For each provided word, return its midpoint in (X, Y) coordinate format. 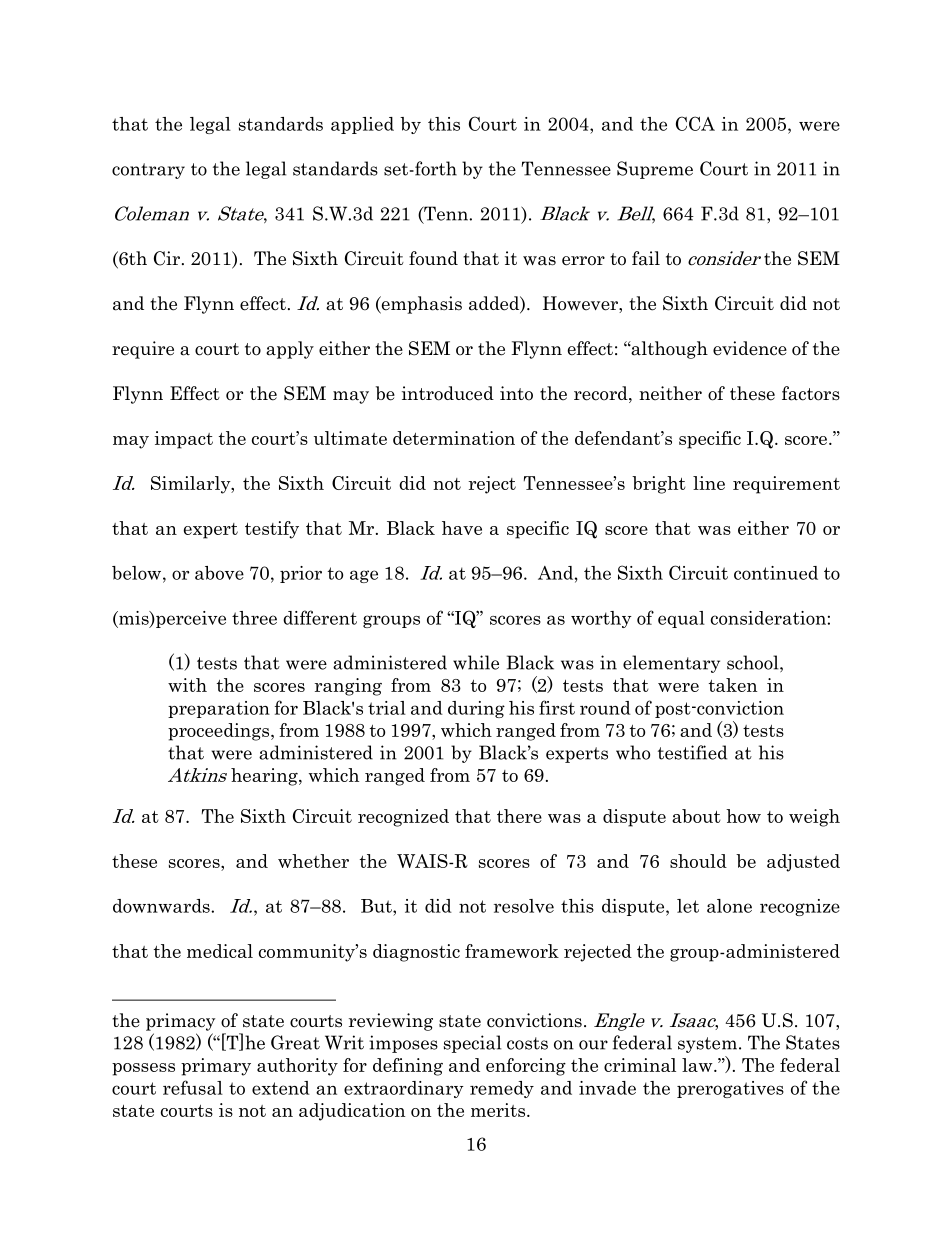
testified (692, 752)
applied (362, 125)
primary (216, 1067)
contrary (148, 171)
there (519, 816)
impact (183, 440)
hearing (265, 777)
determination (454, 438)
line (709, 483)
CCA (695, 123)
